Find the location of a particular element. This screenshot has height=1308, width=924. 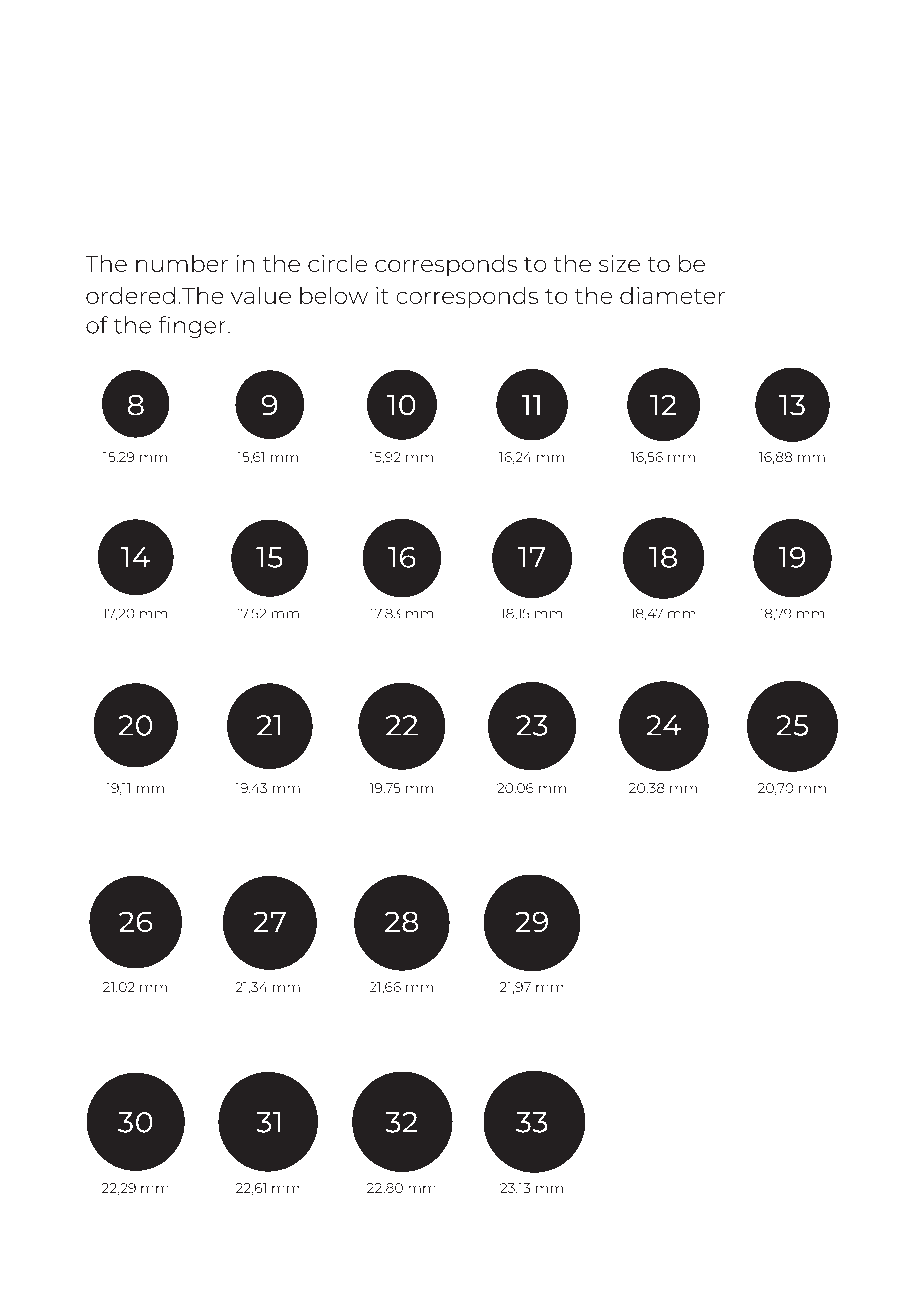

below is located at coordinates (334, 295).
